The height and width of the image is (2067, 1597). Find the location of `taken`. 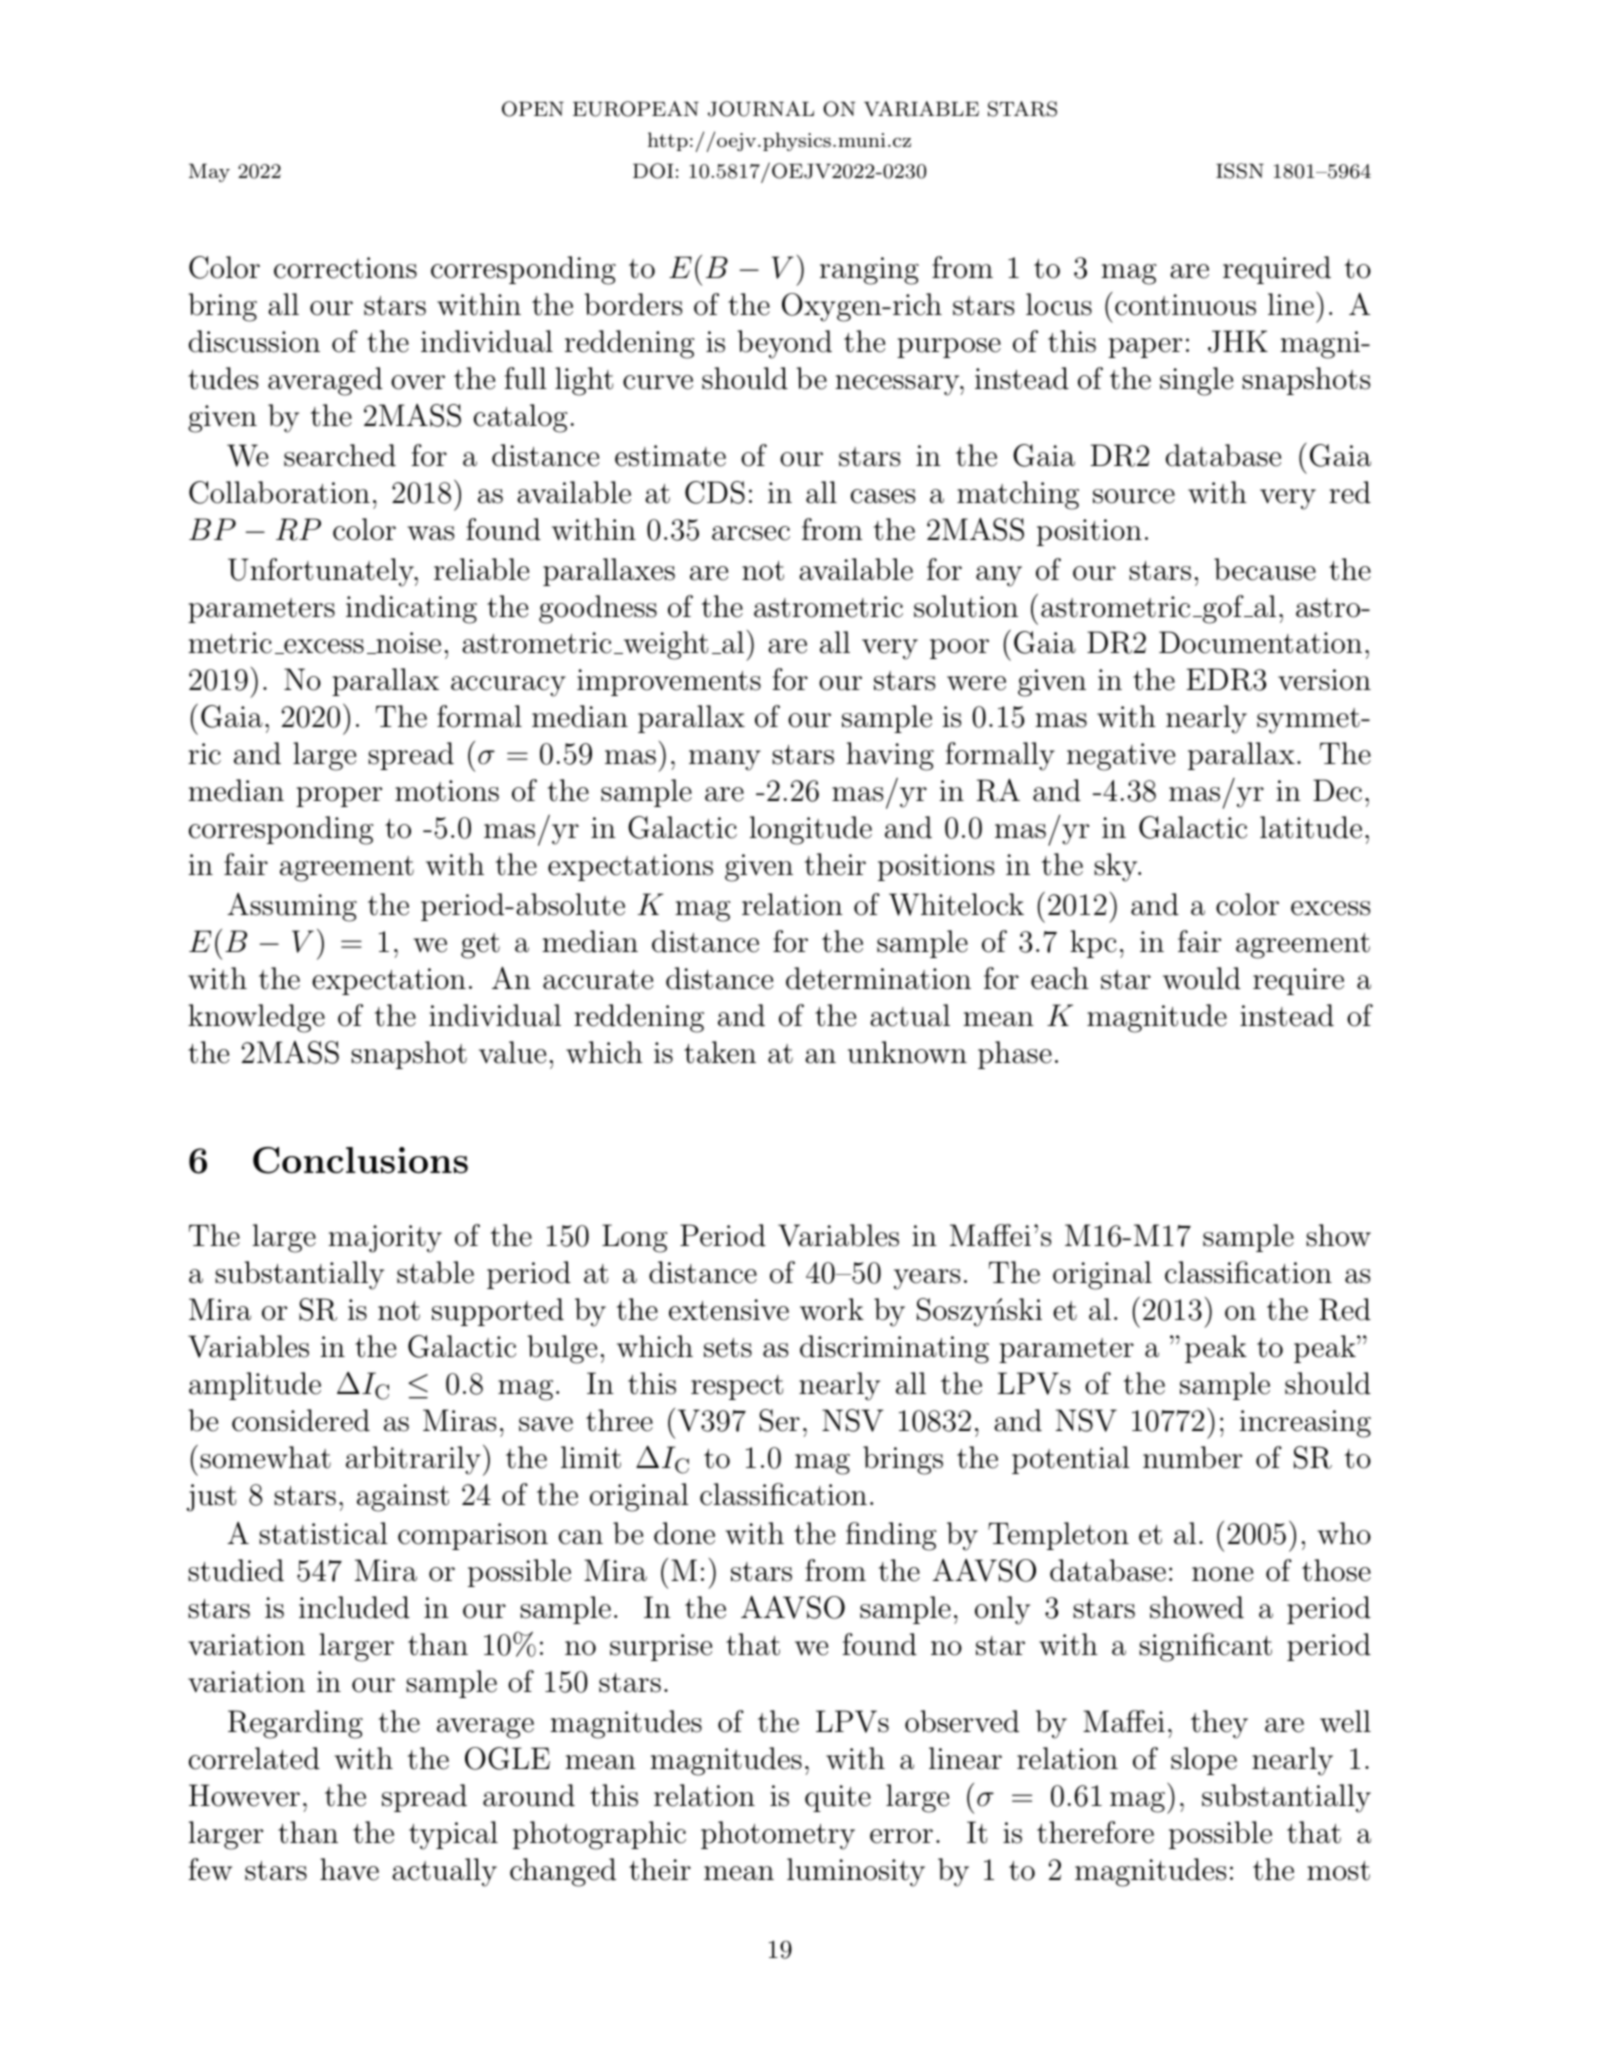

taken is located at coordinates (720, 1052).
